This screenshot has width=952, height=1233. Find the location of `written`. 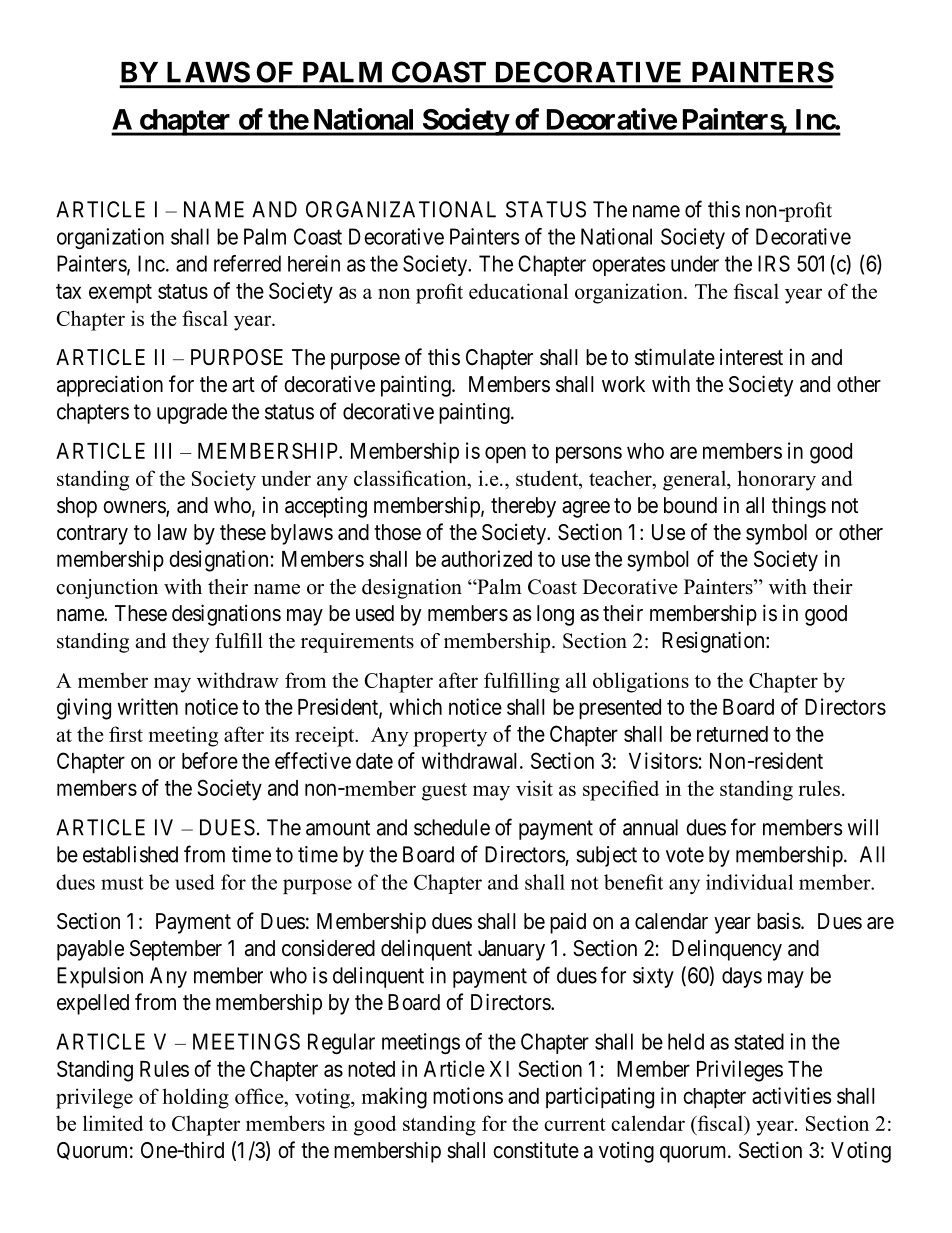

written is located at coordinates (148, 706).
